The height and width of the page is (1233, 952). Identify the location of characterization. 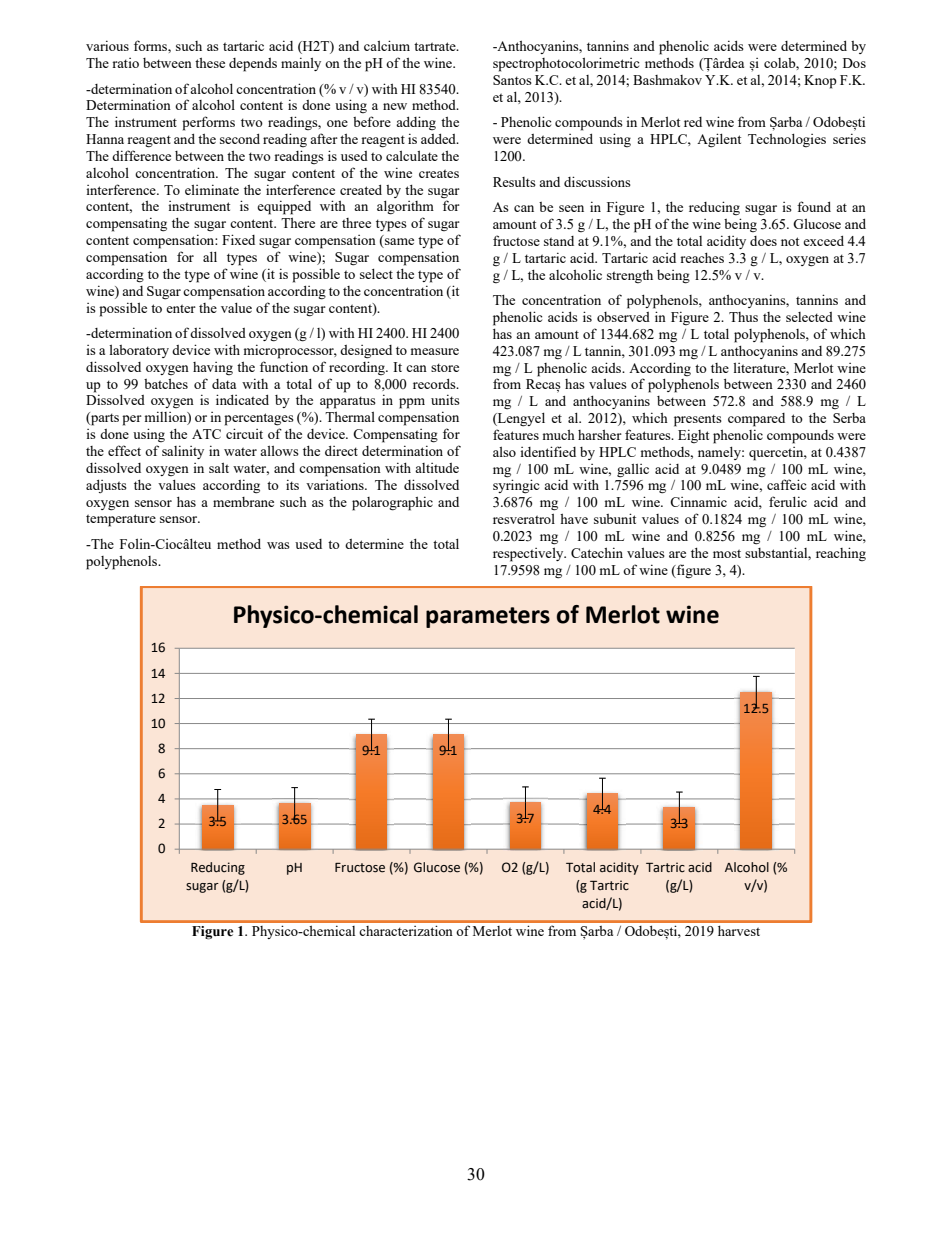
(406, 930).
